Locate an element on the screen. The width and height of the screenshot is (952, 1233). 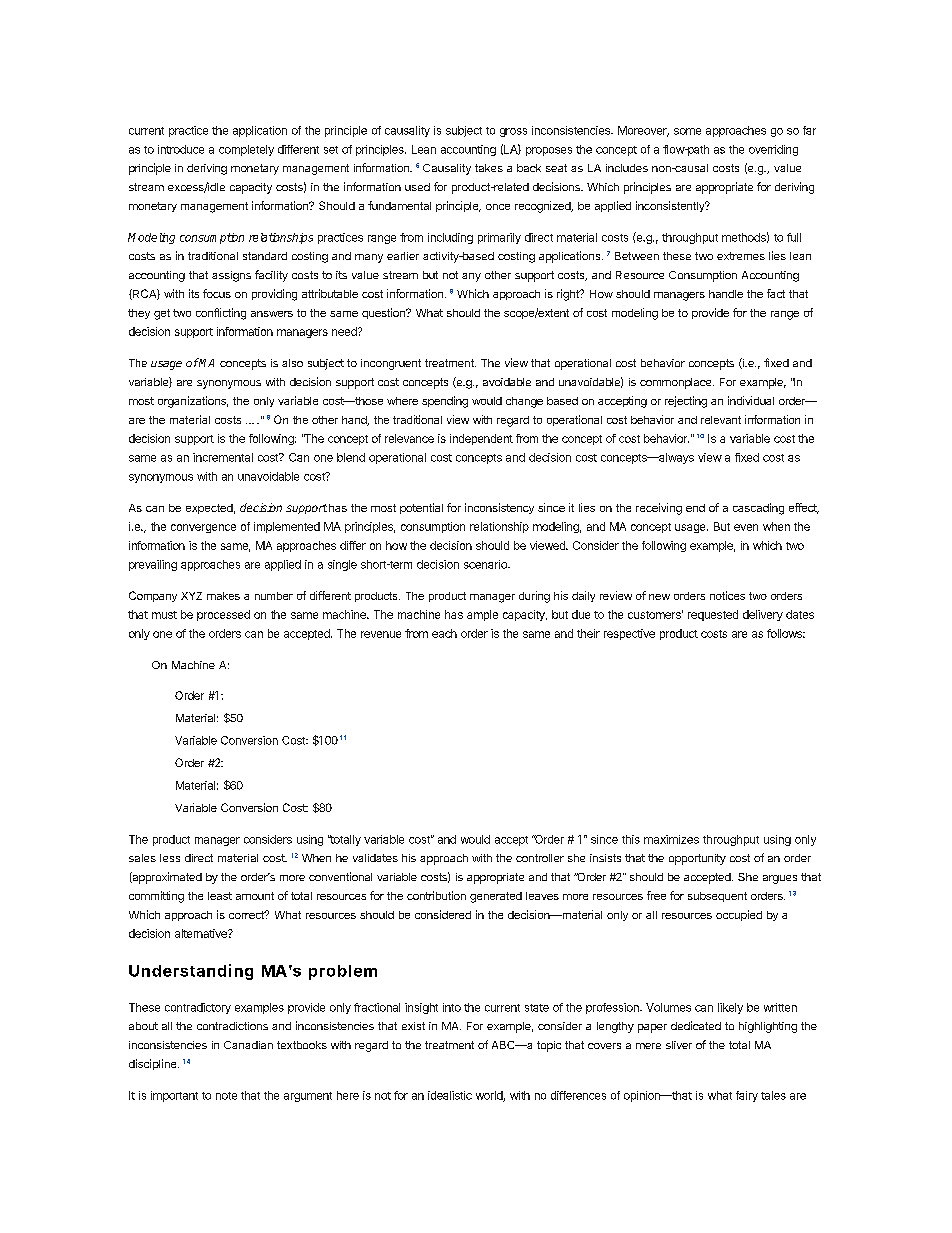
individual is located at coordinates (751, 400).
